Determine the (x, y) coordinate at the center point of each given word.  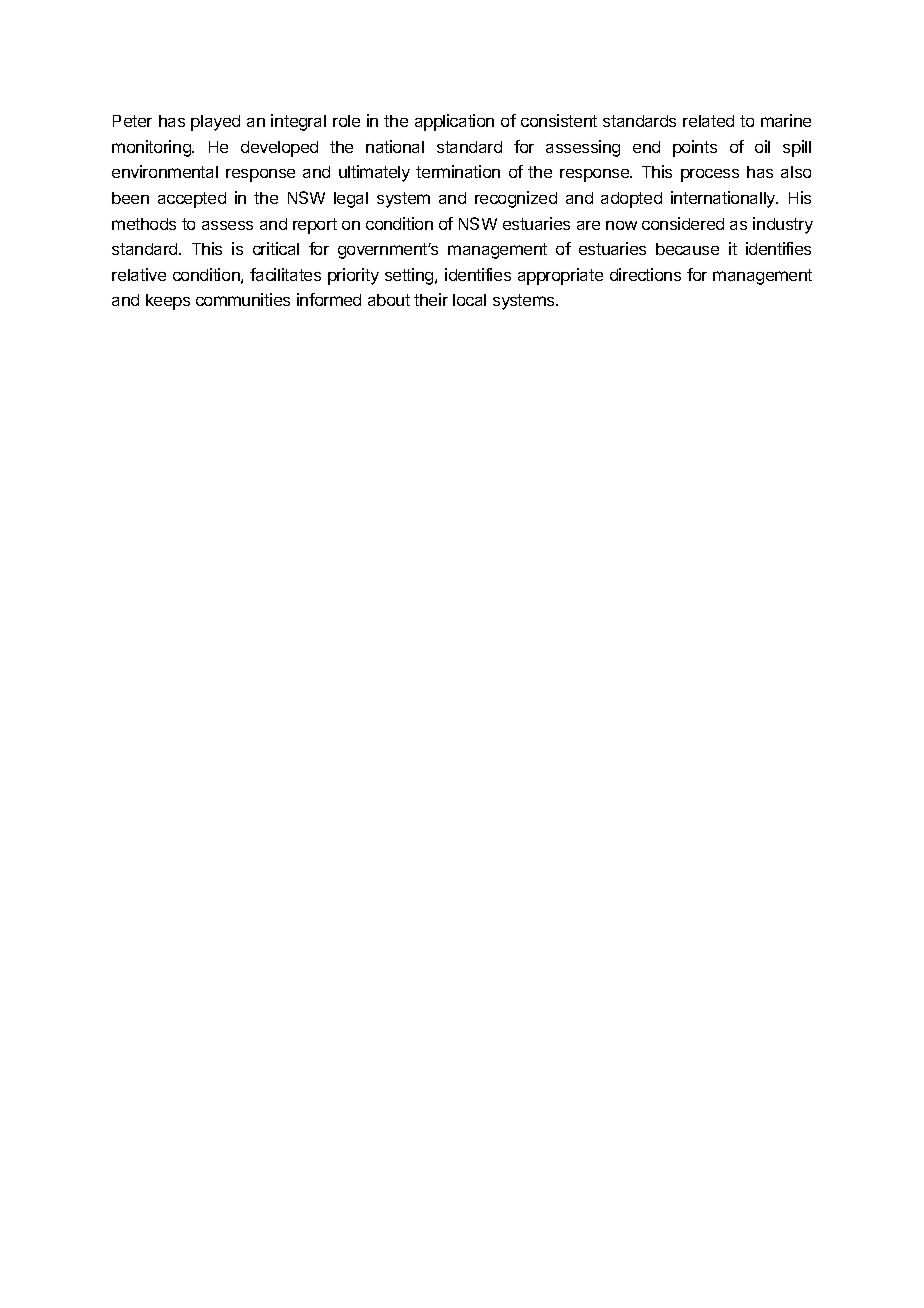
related (708, 121)
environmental (165, 171)
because (687, 249)
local (469, 300)
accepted (192, 200)
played (215, 123)
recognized (516, 199)
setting (410, 276)
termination (458, 171)
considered (683, 223)
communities (243, 299)
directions (645, 274)
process (710, 175)
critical (276, 248)
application (454, 122)
